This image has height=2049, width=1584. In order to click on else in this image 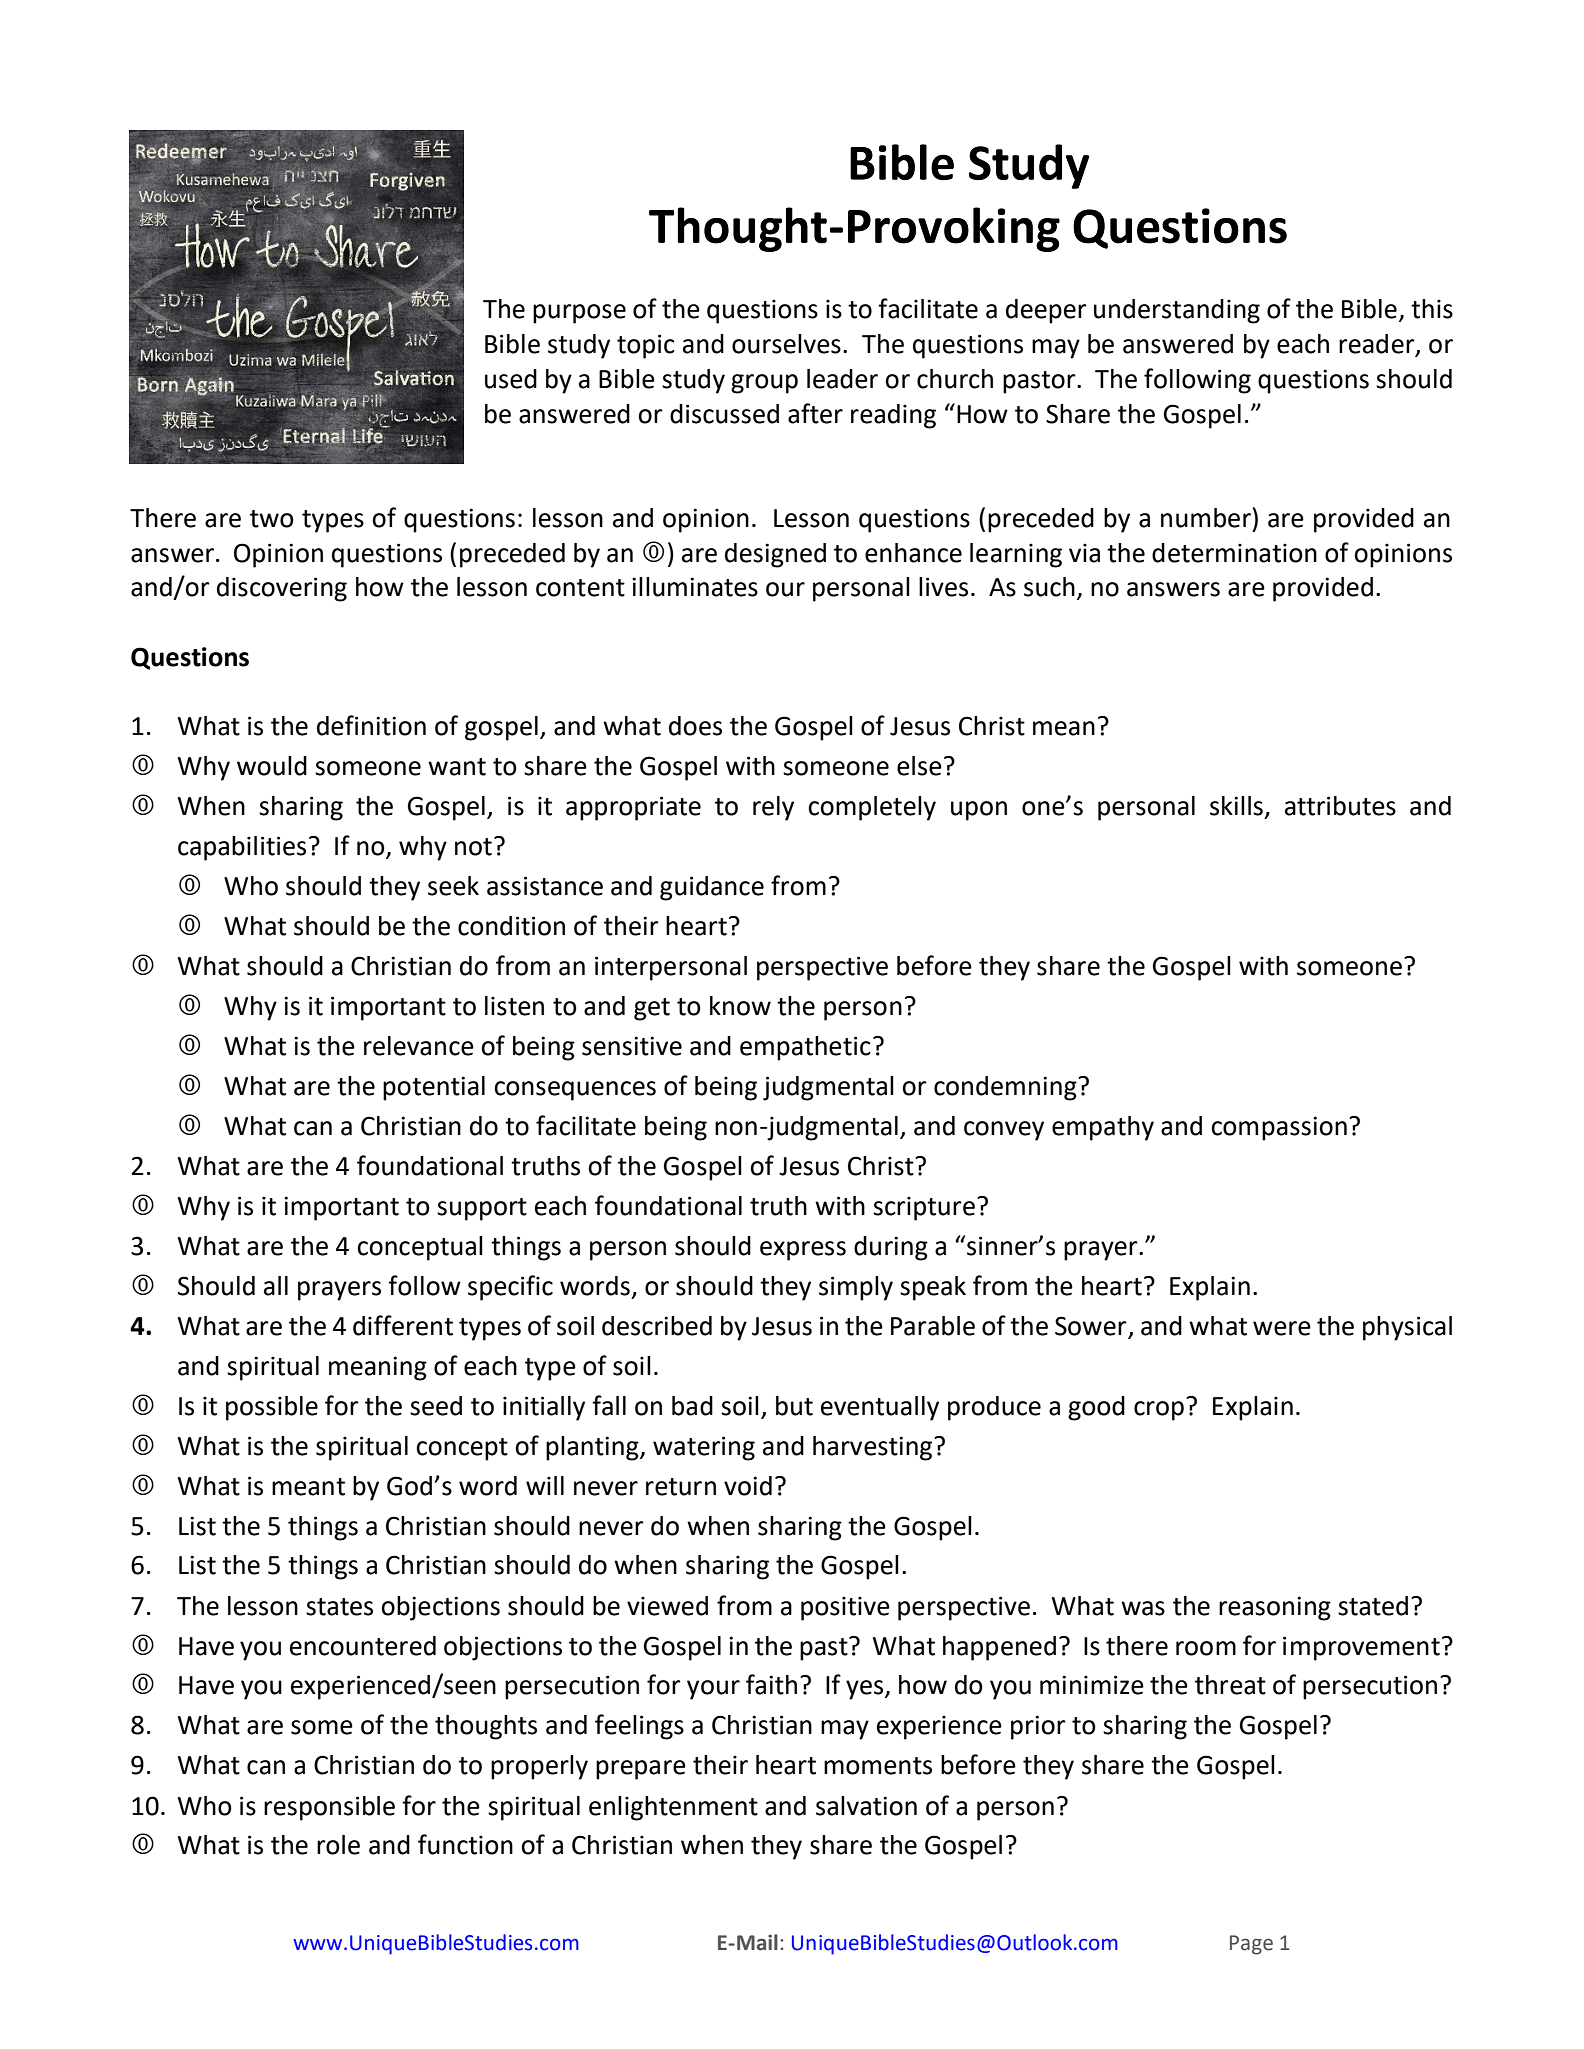, I will do `click(919, 766)`.
